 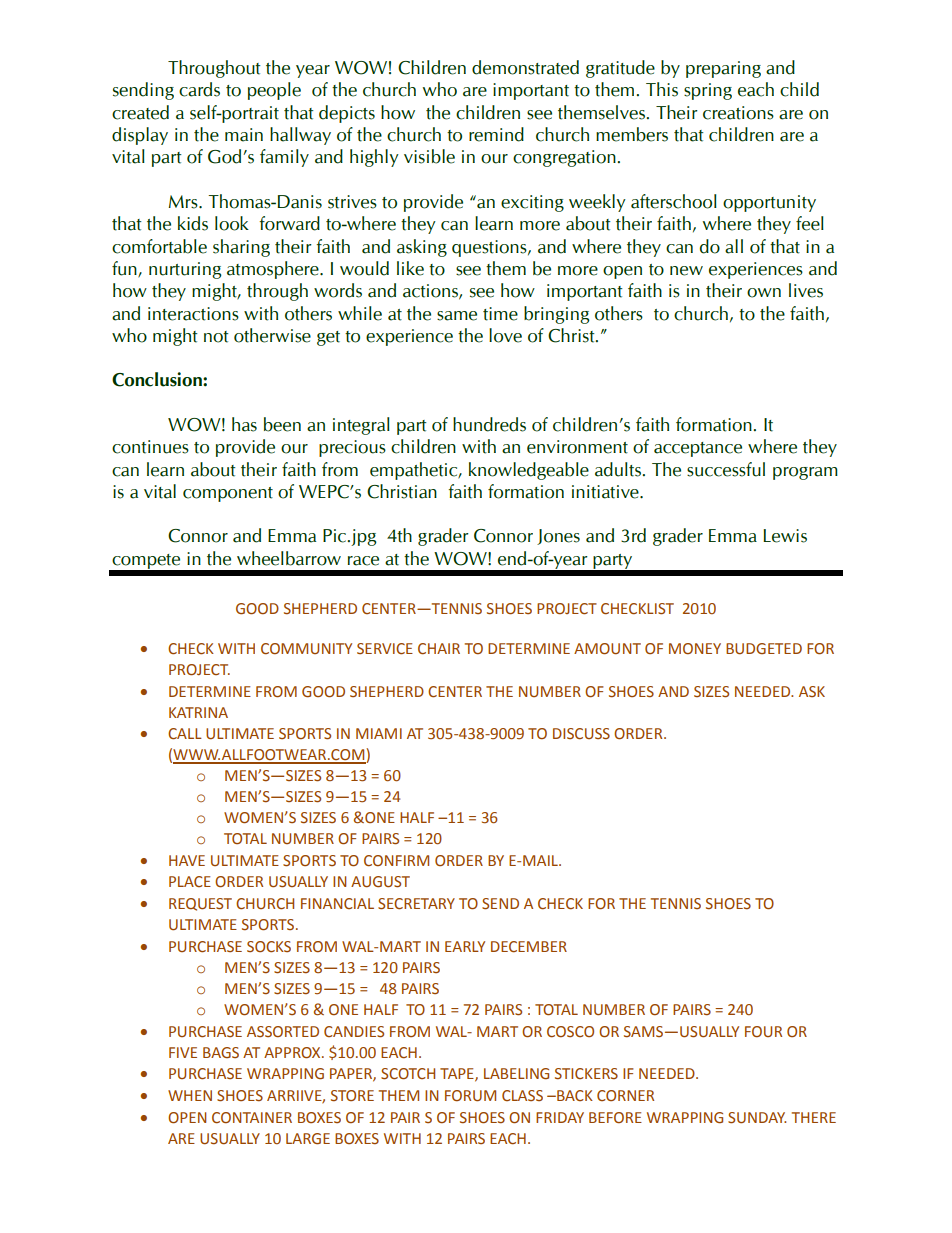 What do you see at coordinates (581, 734) in the document?
I see `DISCUSS` at bounding box center [581, 734].
